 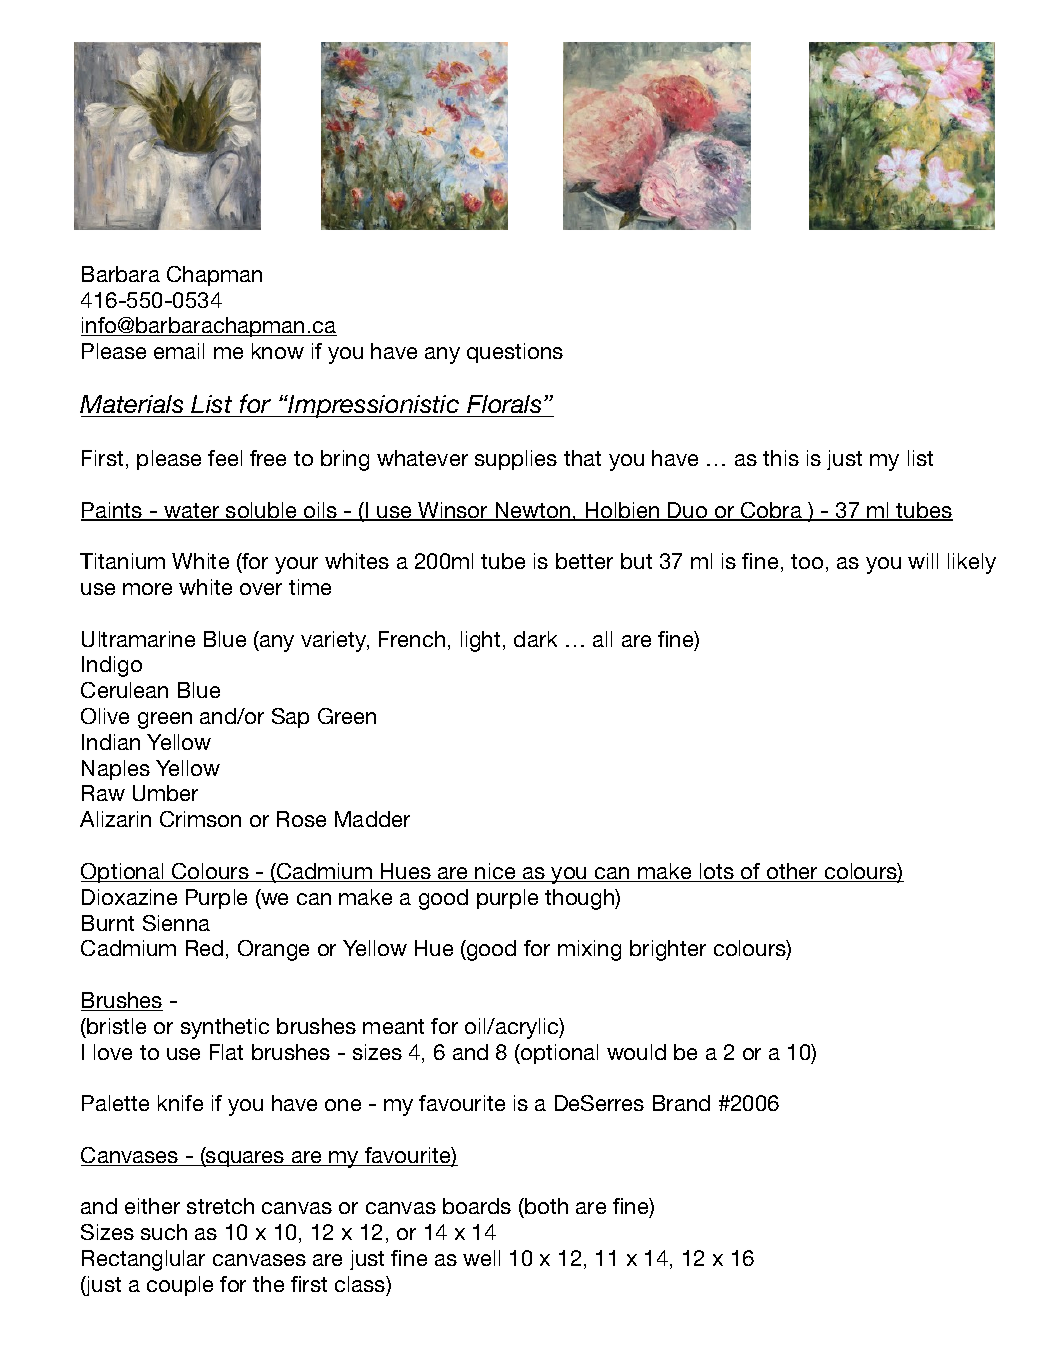 What do you see at coordinates (124, 690) in the screenshot?
I see `Cerulean` at bounding box center [124, 690].
